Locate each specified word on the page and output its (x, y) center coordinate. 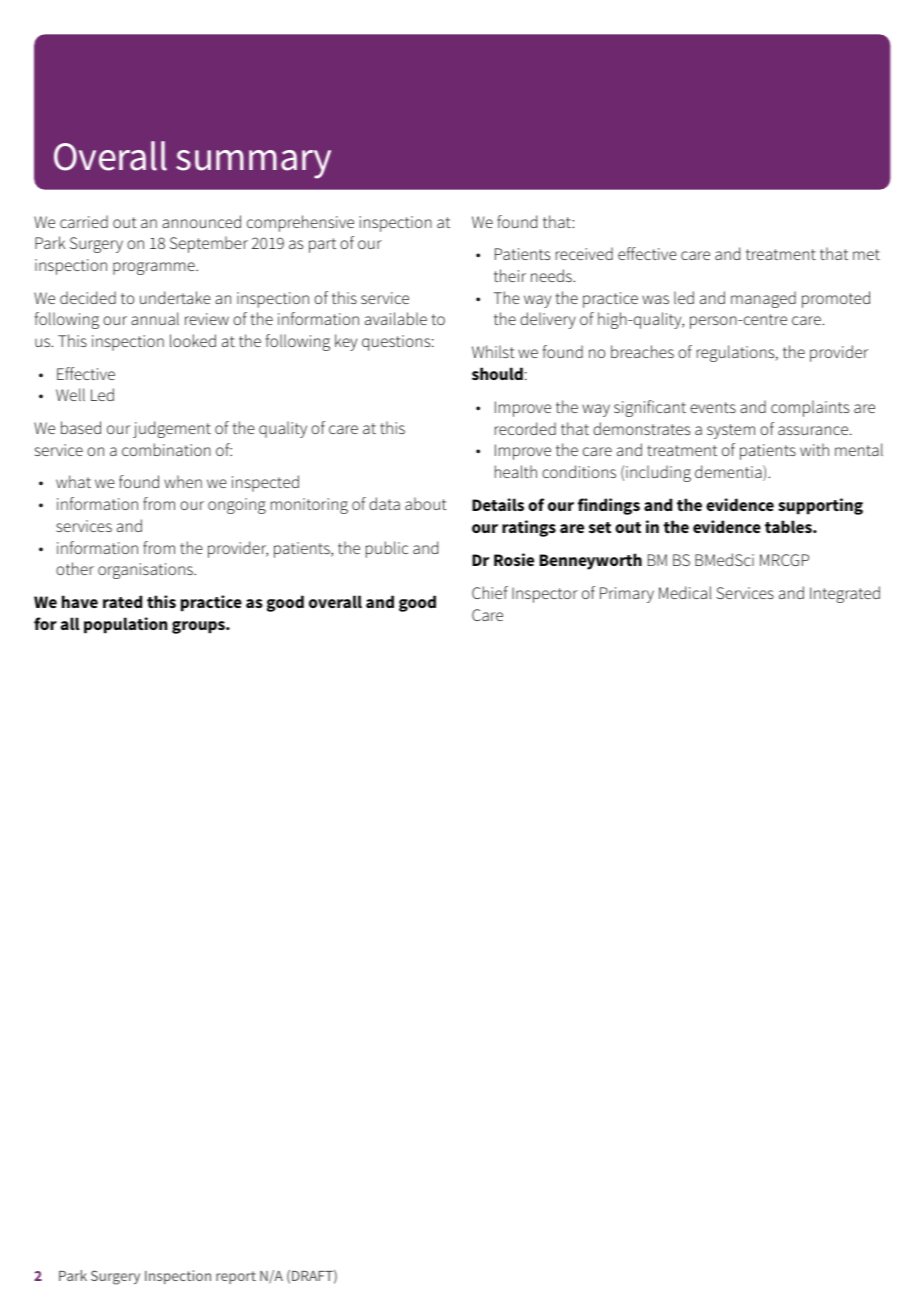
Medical (685, 592)
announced (201, 221)
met (866, 254)
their (510, 275)
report (236, 1277)
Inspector (545, 595)
